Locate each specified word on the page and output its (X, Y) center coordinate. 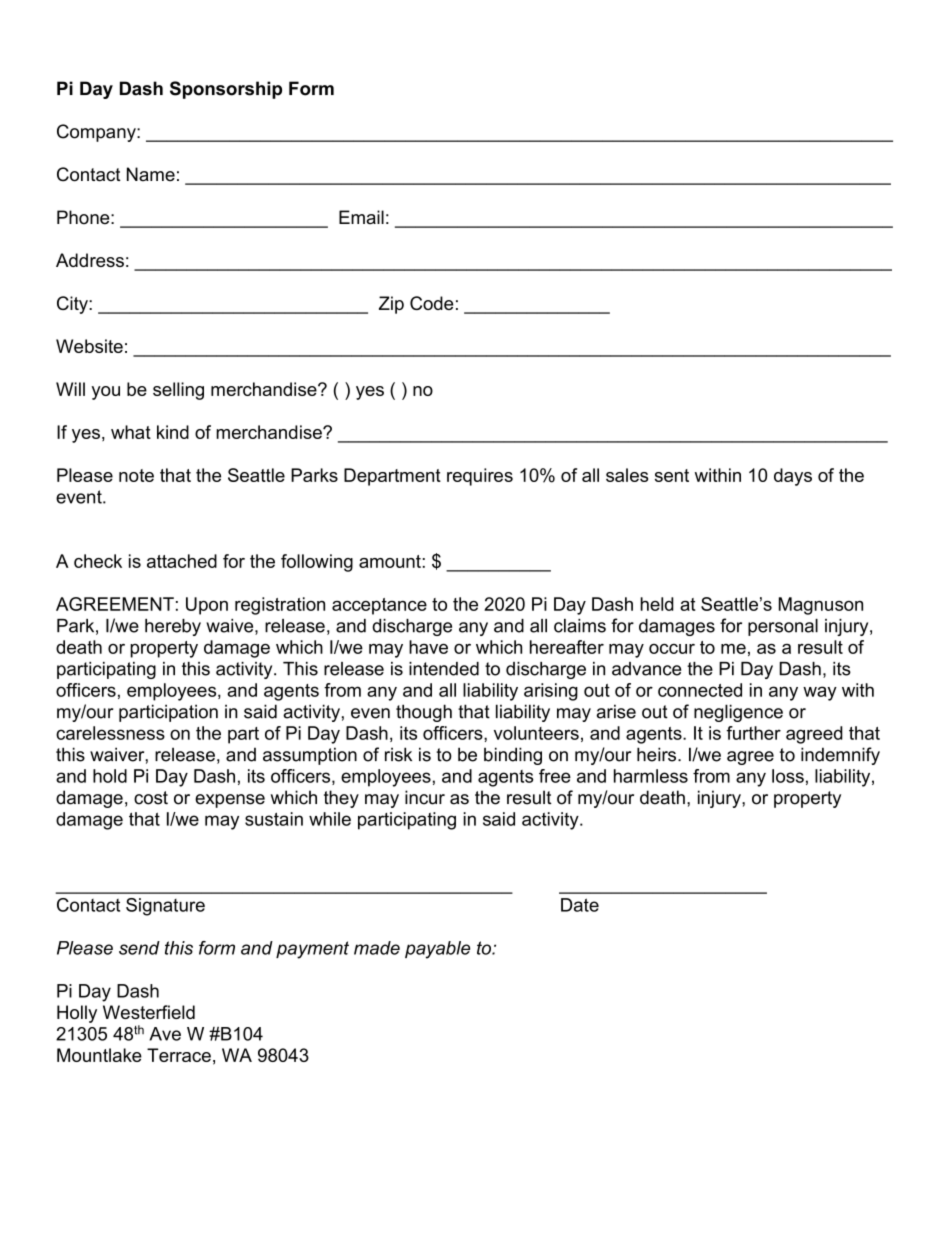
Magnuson (821, 606)
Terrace (179, 1055)
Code (431, 303)
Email (361, 217)
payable (437, 950)
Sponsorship (226, 90)
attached (182, 561)
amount (391, 561)
